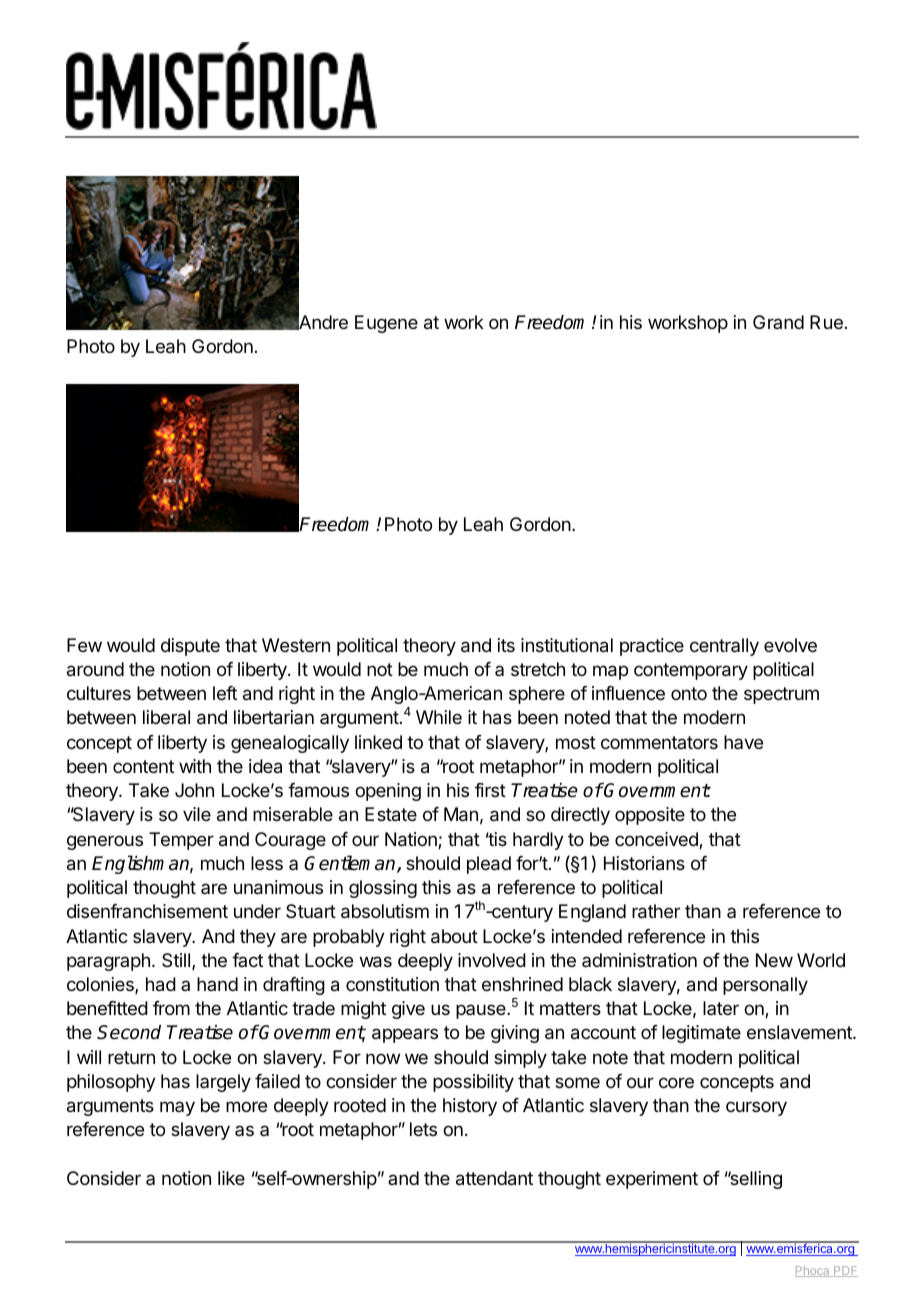 Image resolution: width=924 pixels, height=1308 pixels. What do you see at coordinates (386, 324) in the document?
I see `Eugene` at bounding box center [386, 324].
